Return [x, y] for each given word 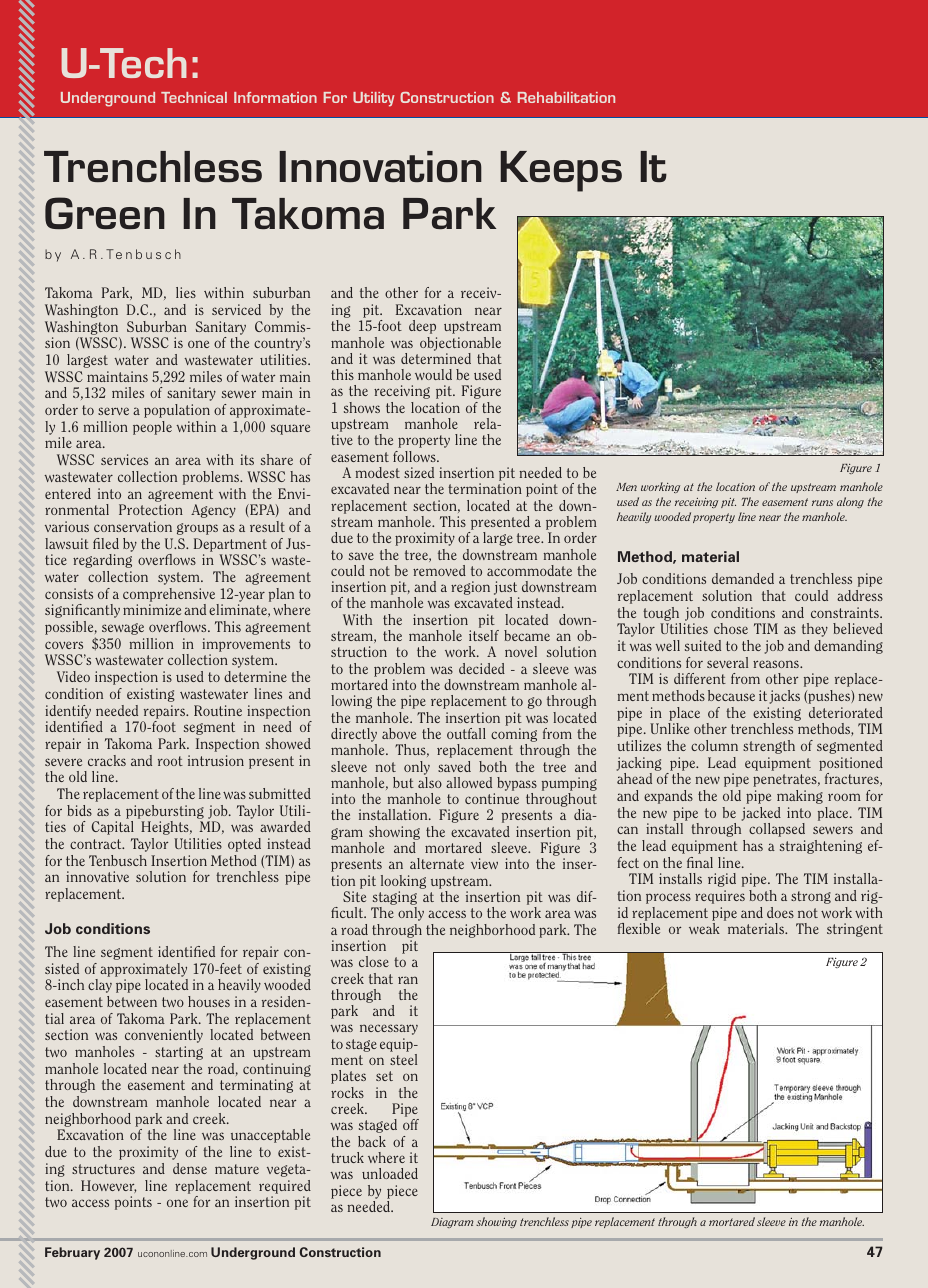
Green [105, 213]
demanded [743, 578]
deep [422, 327]
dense [190, 1168]
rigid [722, 880]
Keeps [561, 171]
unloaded [390, 1173]
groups [197, 529]
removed [439, 570]
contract [97, 844]
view [484, 863]
